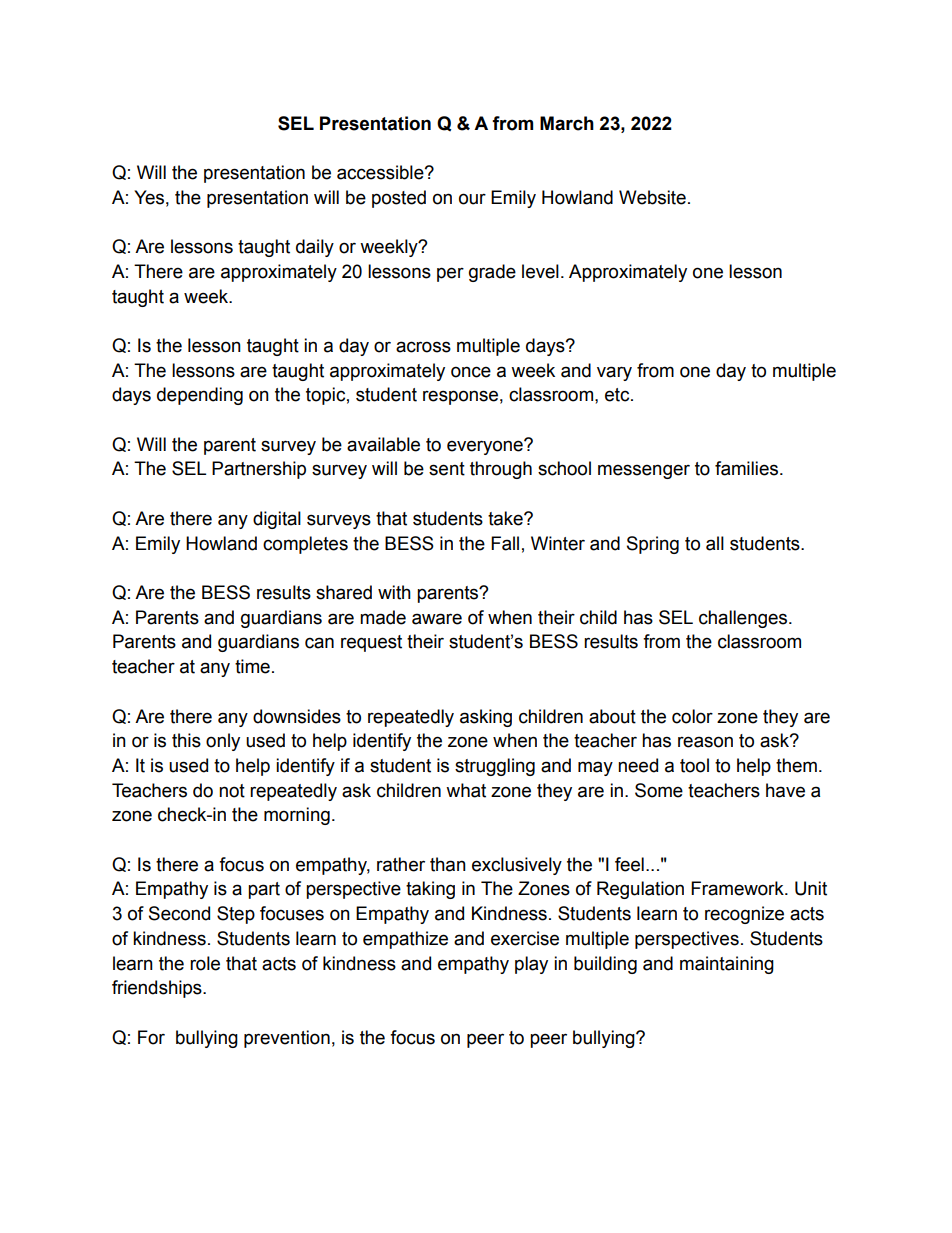 The height and width of the page is (1233, 952). Describe the element at coordinates (486, 718) in the page. I see `asking` at that location.
